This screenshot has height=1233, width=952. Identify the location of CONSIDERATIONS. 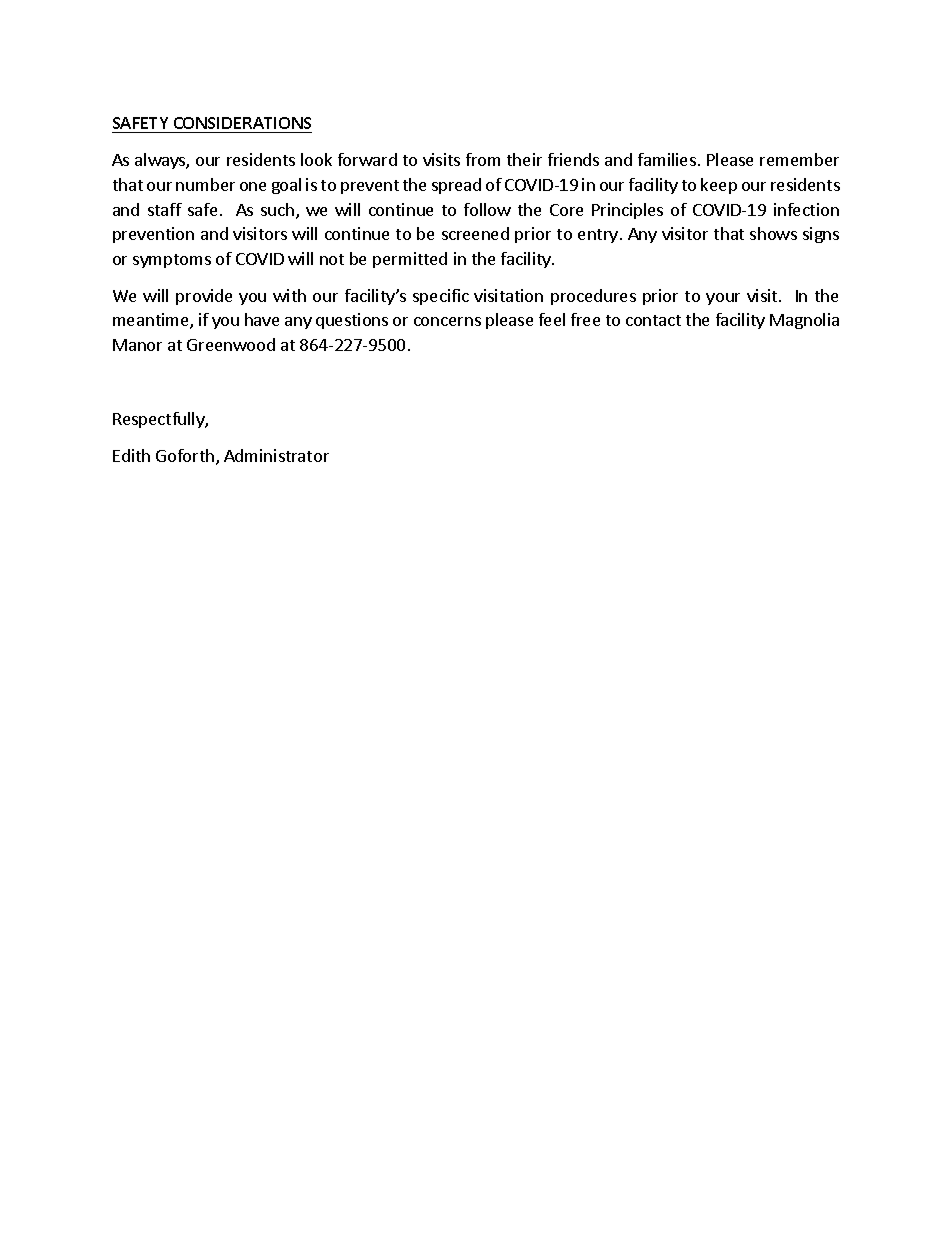
(241, 125).
